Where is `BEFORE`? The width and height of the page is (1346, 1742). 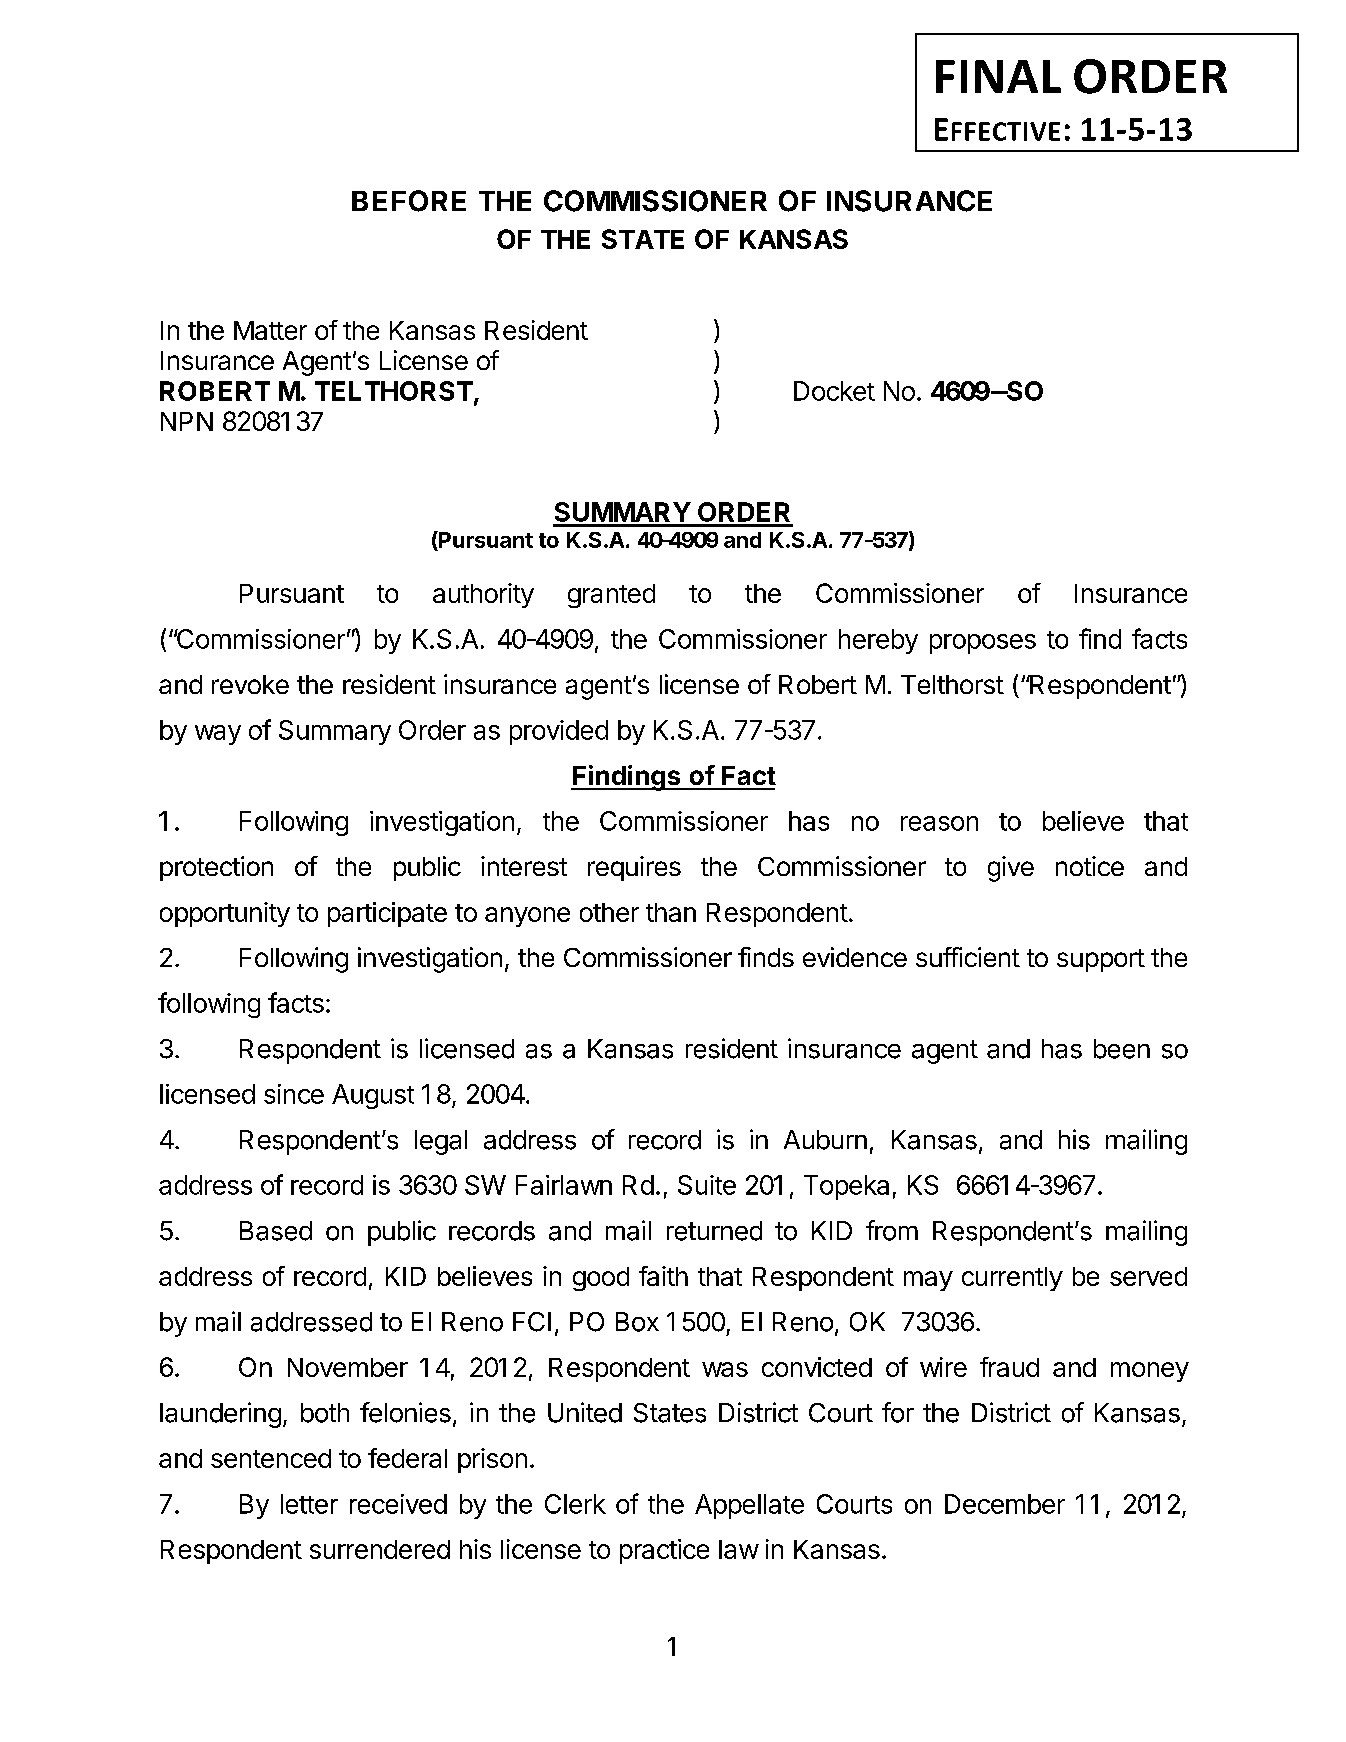
BEFORE is located at coordinates (409, 201).
